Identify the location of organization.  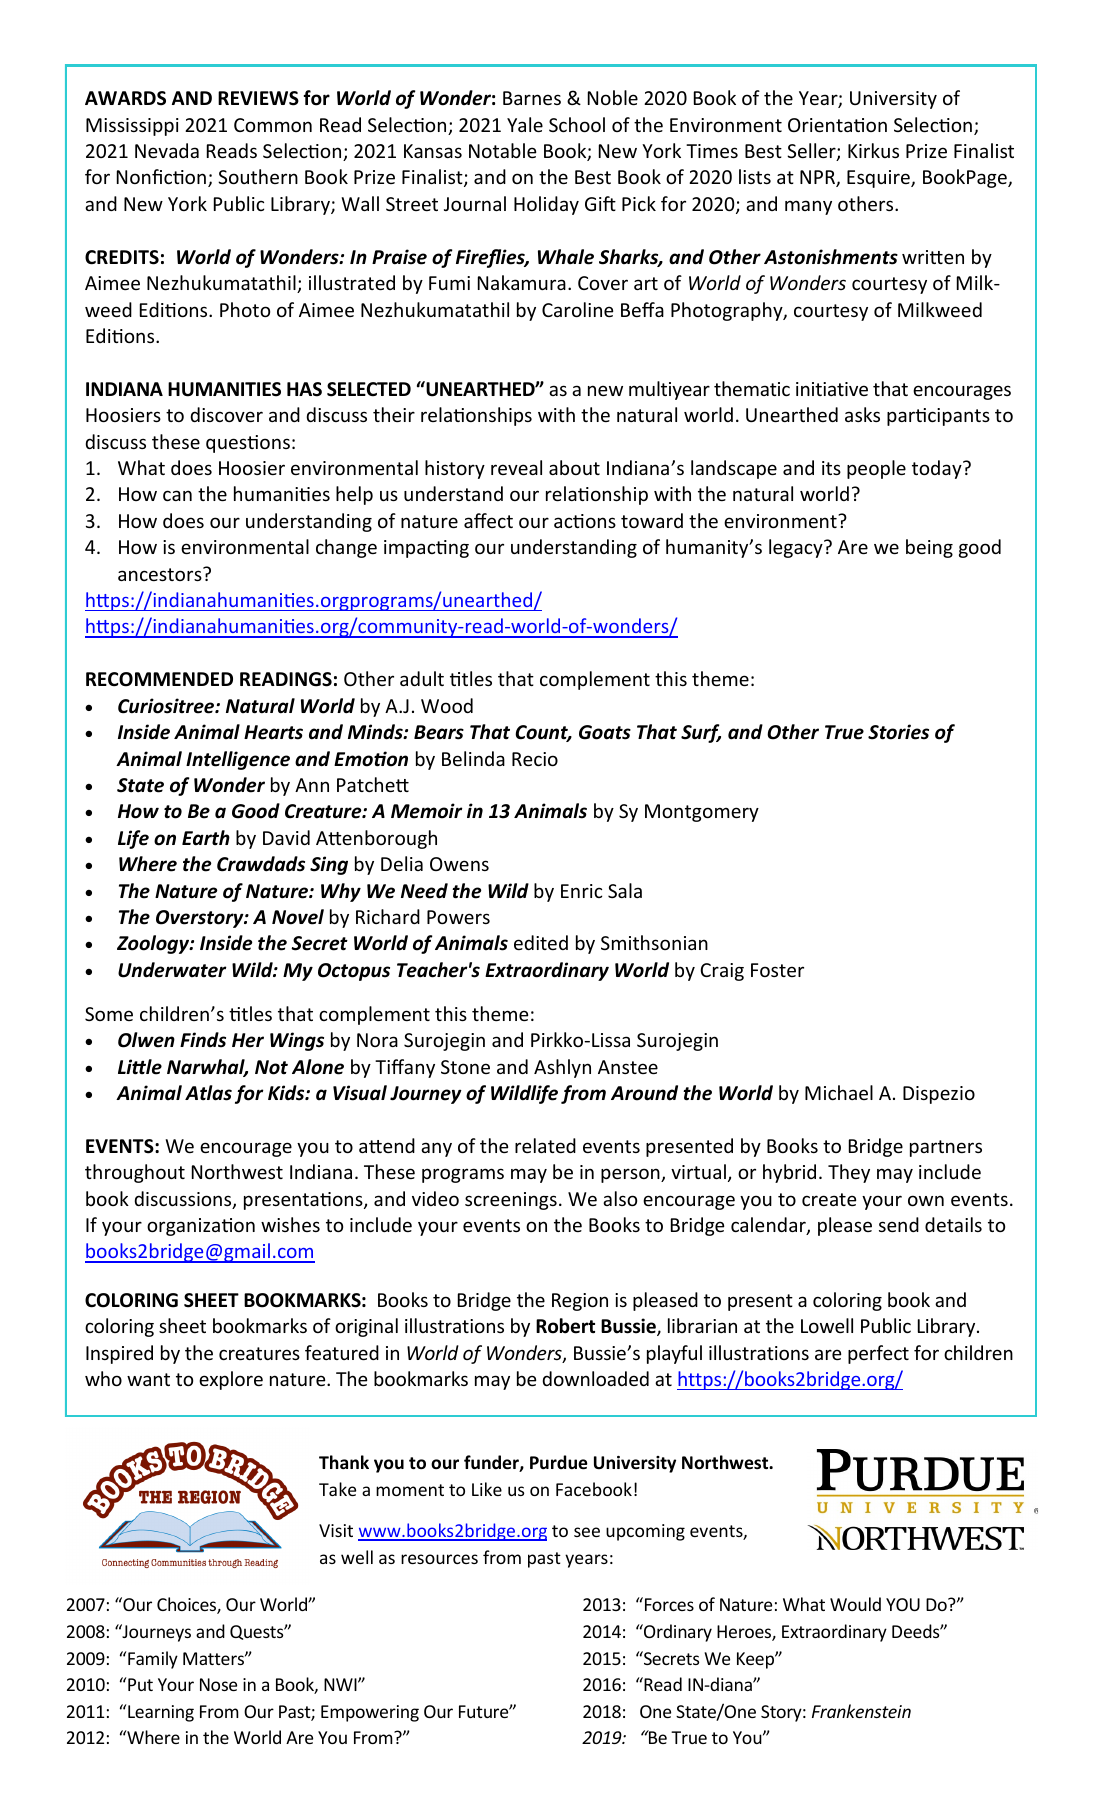
(201, 1227).
